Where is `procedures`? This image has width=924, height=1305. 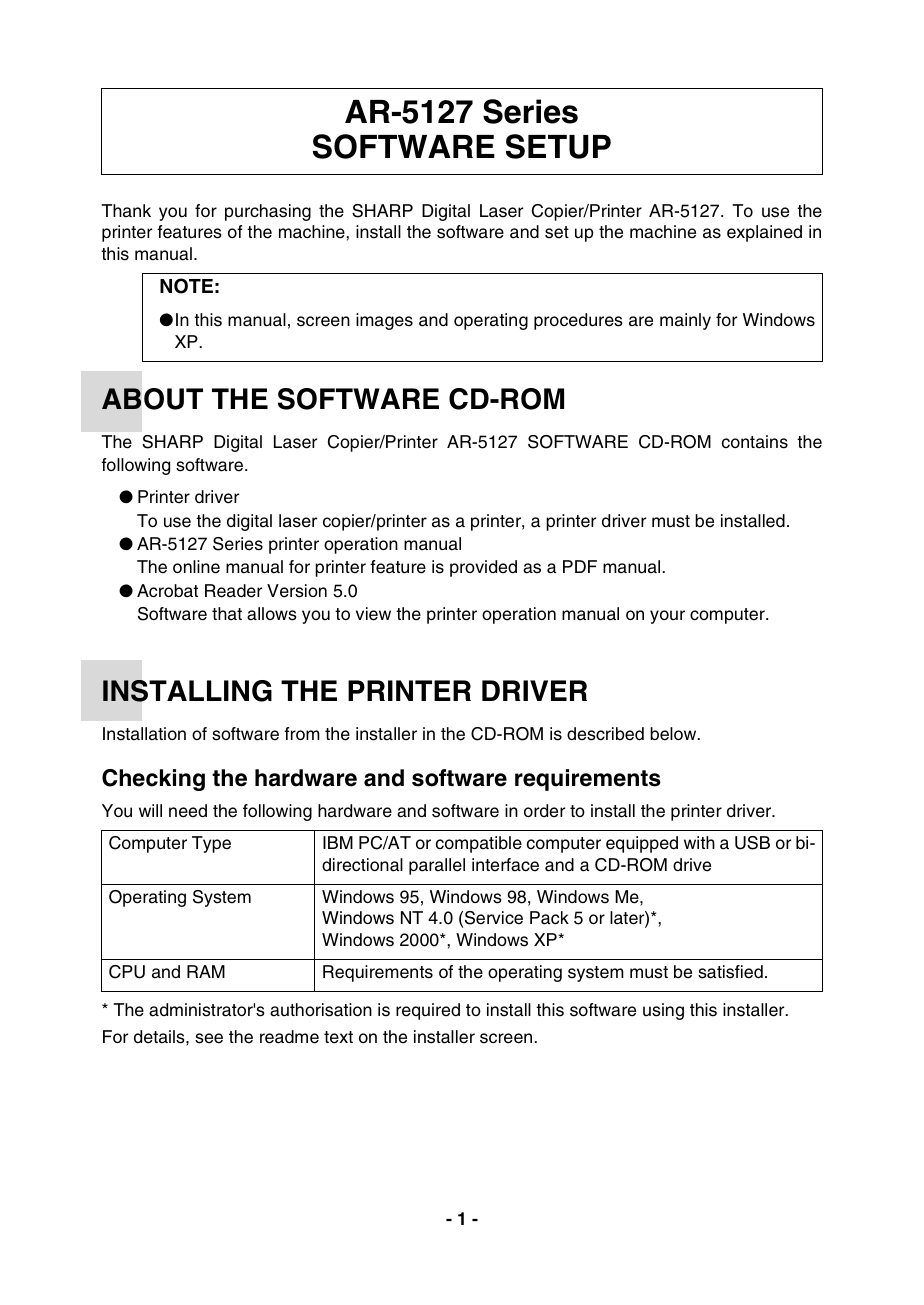
procedures is located at coordinates (578, 321).
